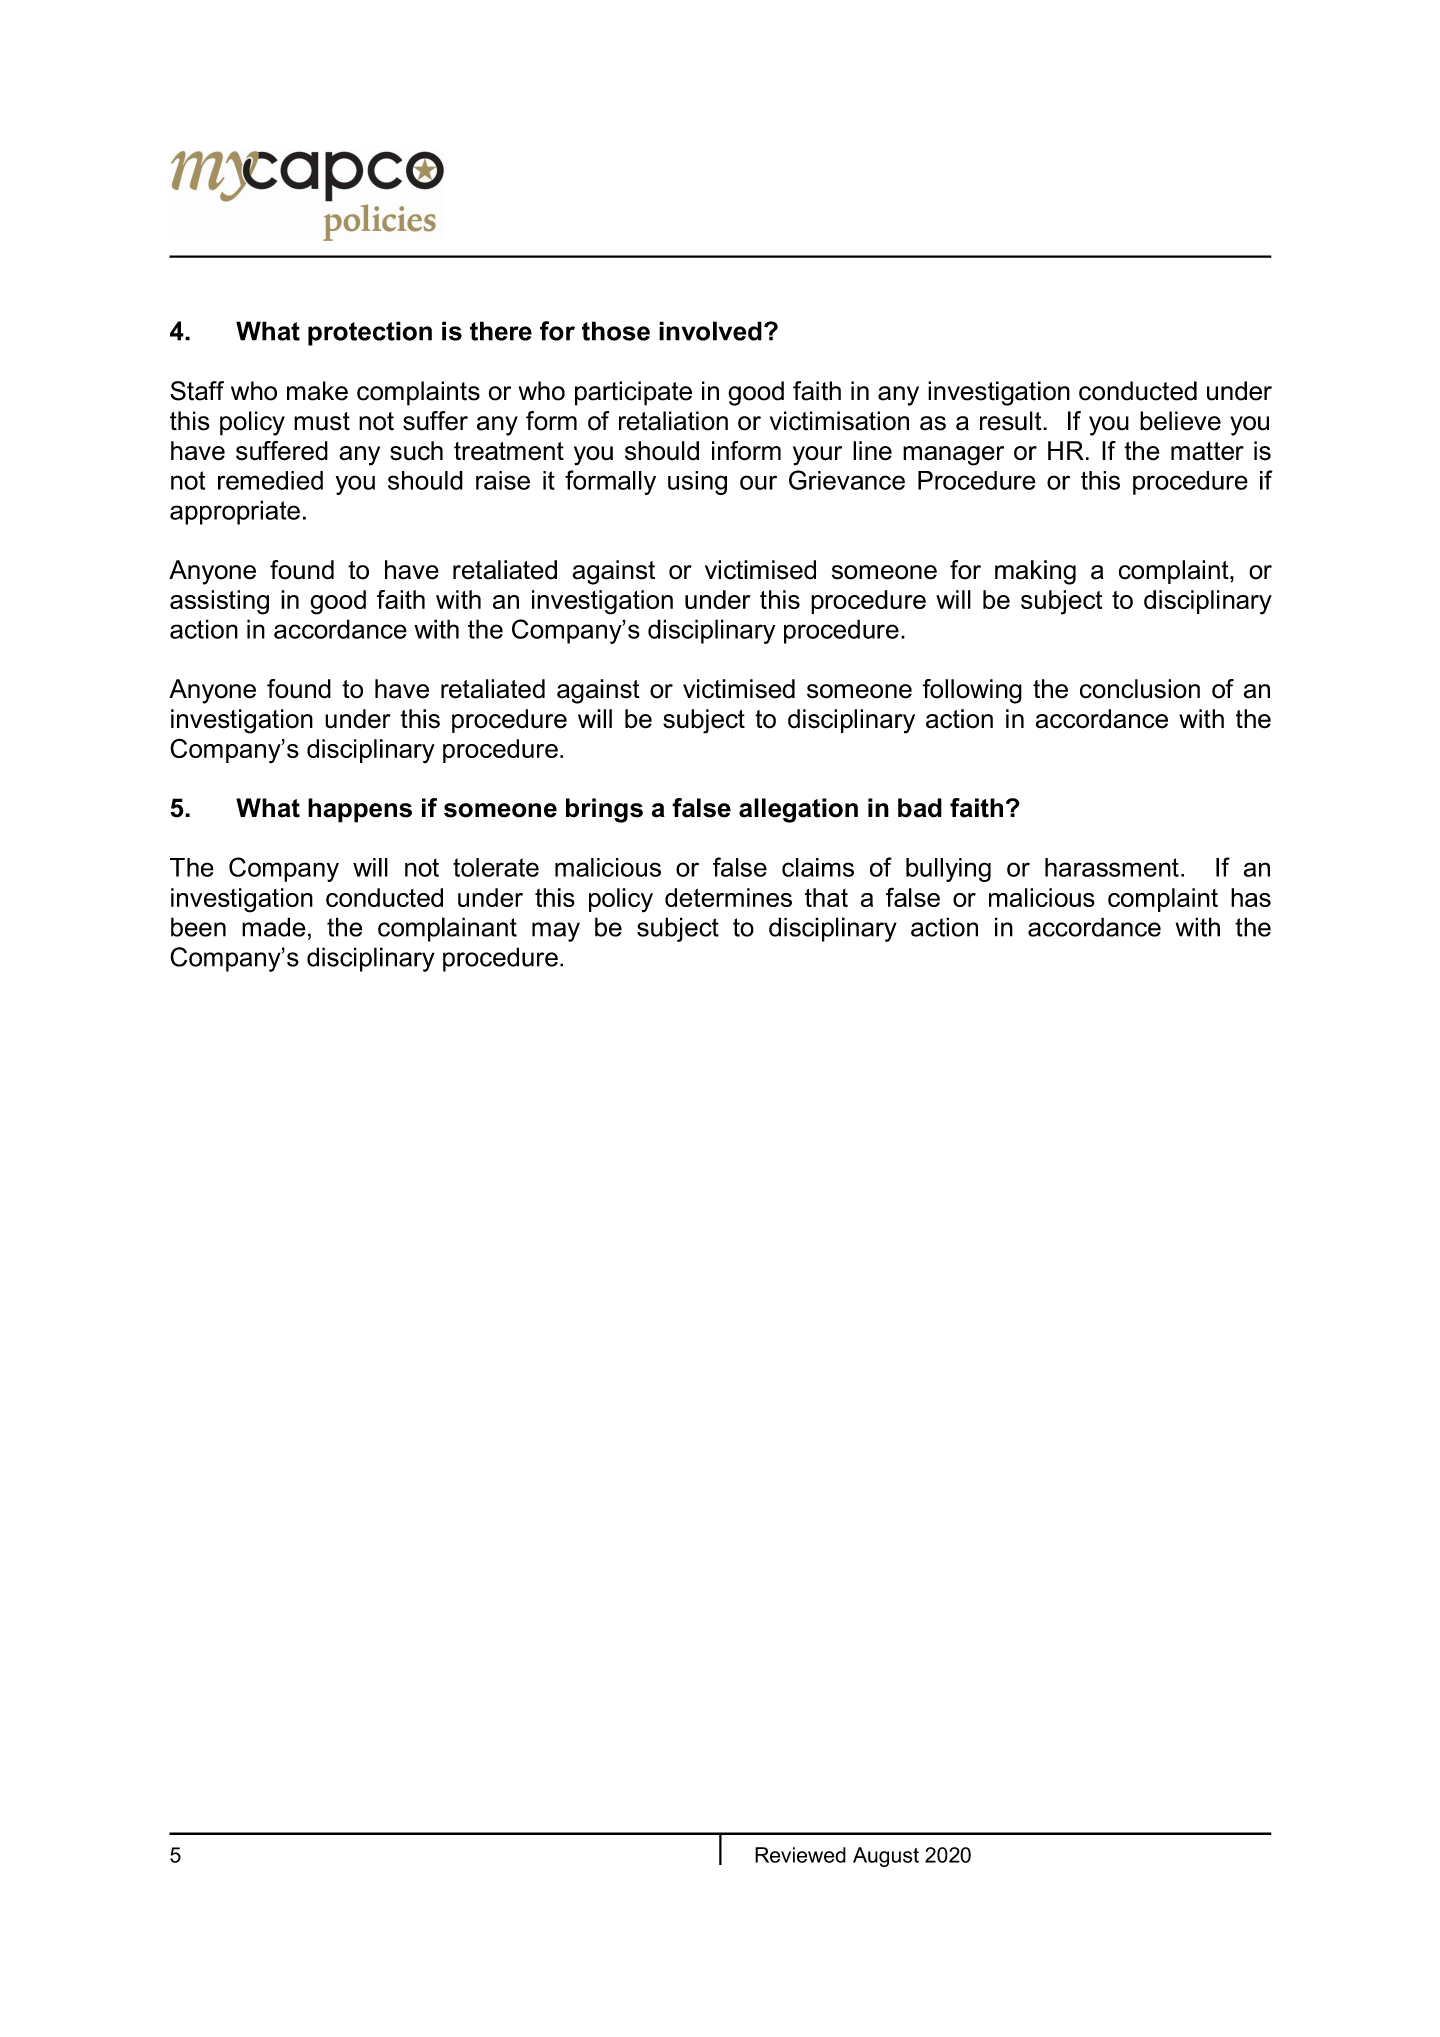 The height and width of the document is (2037, 1440). What do you see at coordinates (710, 331) in the document?
I see `involved` at bounding box center [710, 331].
